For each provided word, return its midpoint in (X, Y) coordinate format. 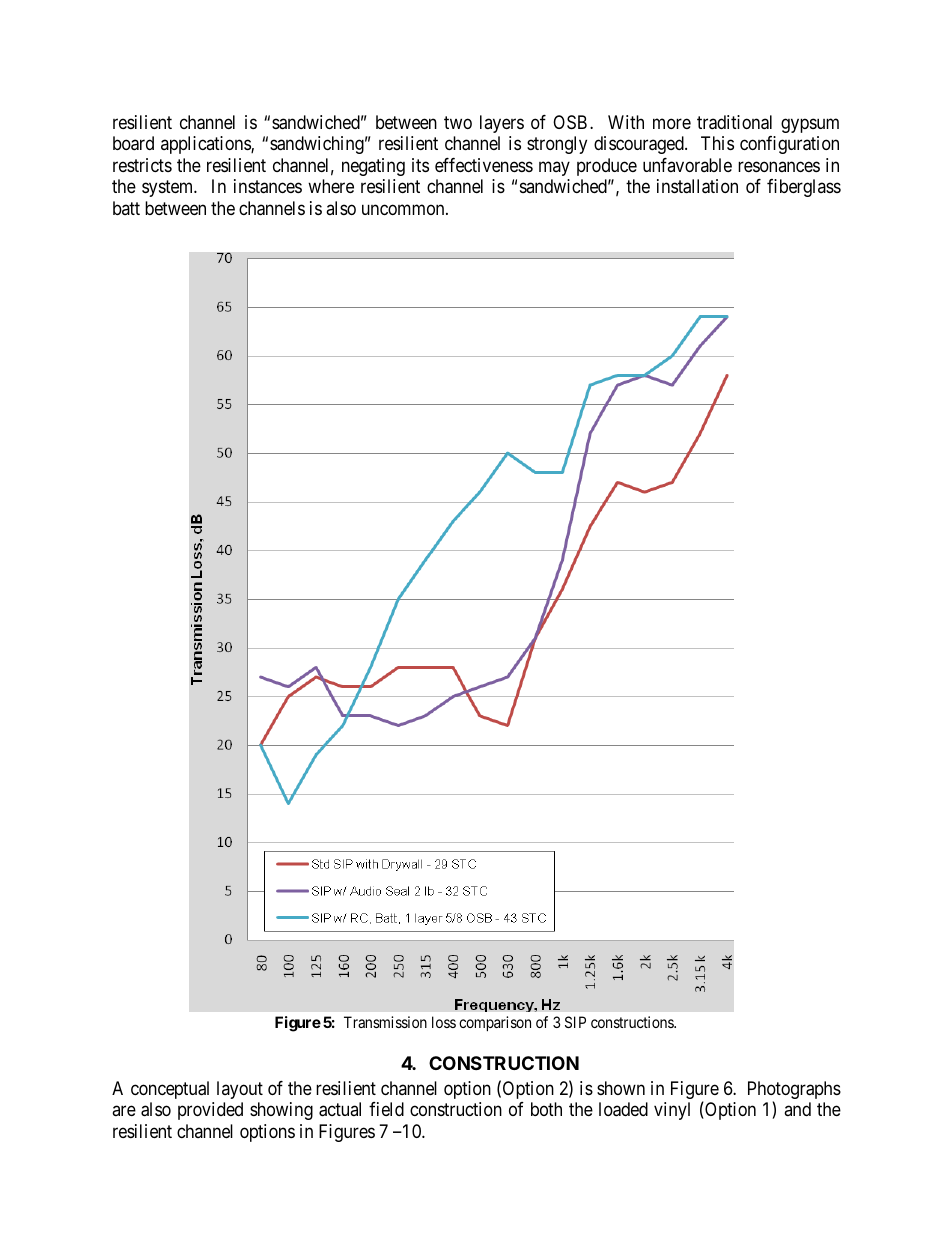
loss (444, 1022)
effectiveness (484, 165)
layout (240, 1090)
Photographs (794, 1091)
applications (206, 145)
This (717, 143)
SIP (575, 1022)
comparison (495, 1023)
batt (126, 208)
